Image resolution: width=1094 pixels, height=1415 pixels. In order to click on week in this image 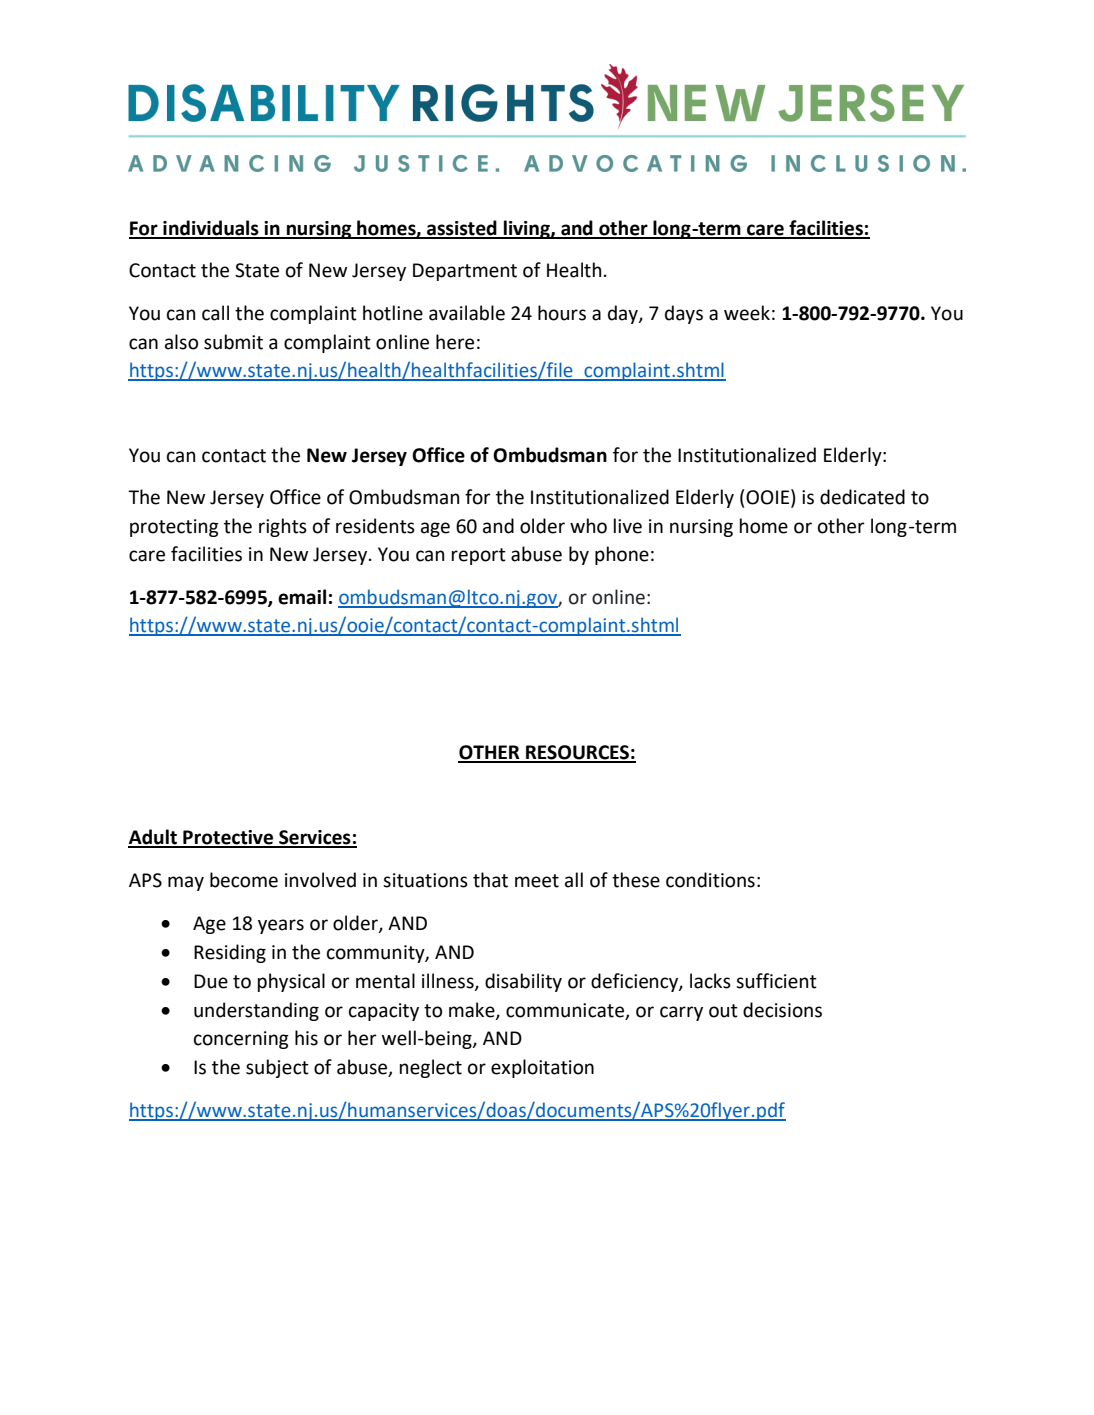, I will do `click(747, 313)`.
